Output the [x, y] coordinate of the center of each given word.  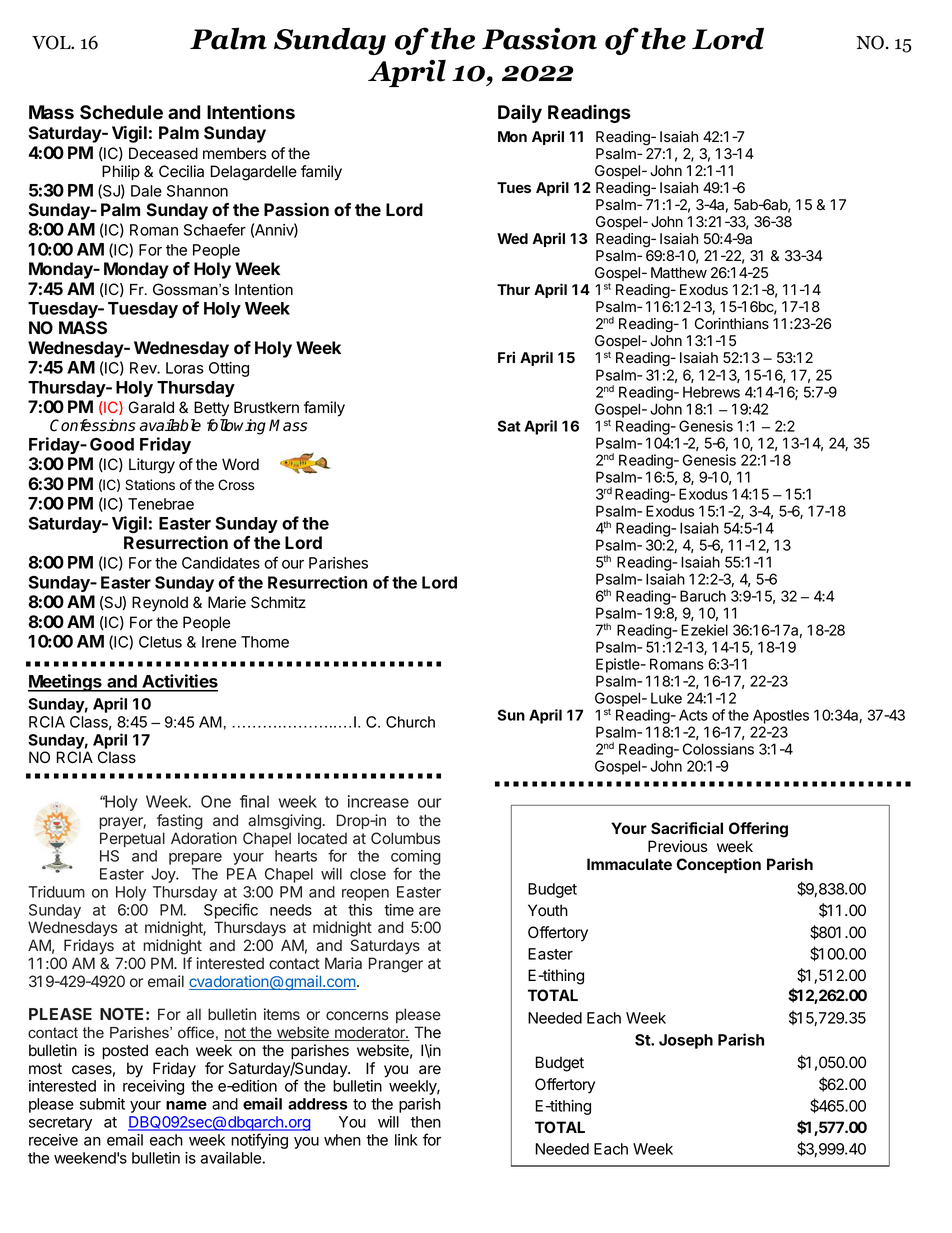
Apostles [781, 716]
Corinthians [732, 324]
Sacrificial [687, 828]
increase [378, 801]
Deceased [163, 153]
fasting [180, 822]
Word [240, 464]
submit [102, 1104]
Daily [520, 113]
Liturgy [152, 466]
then [426, 1122]
